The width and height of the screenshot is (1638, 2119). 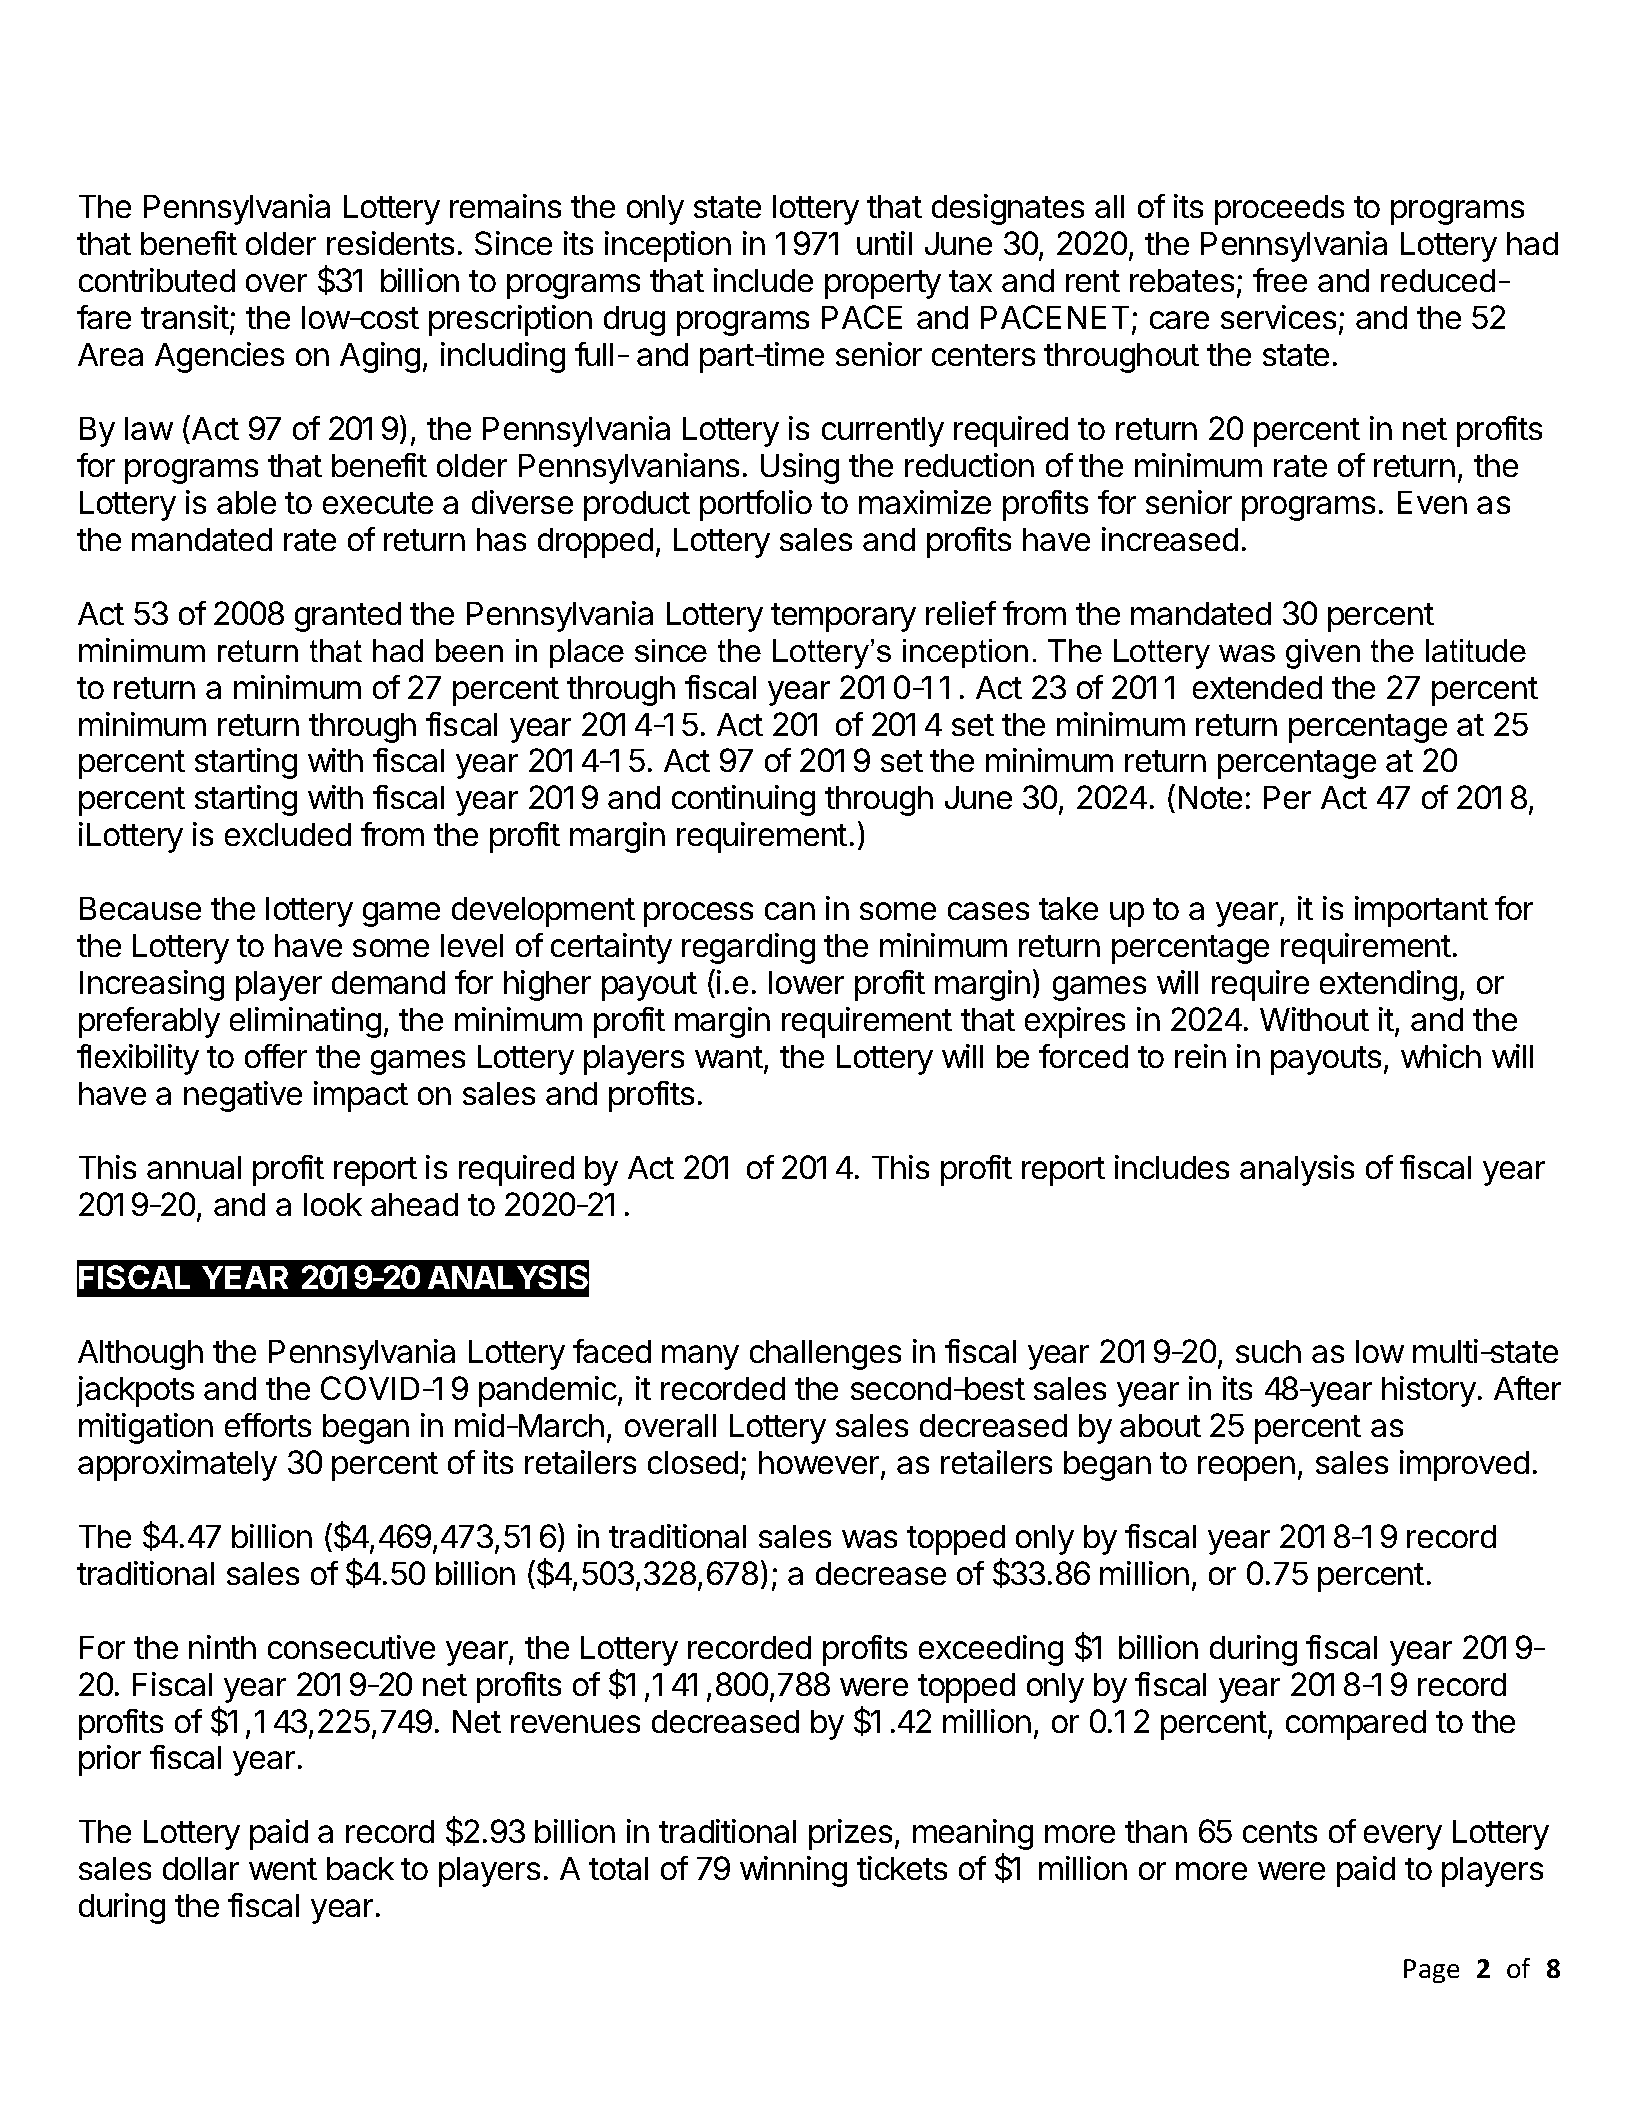 What do you see at coordinates (793, 1871) in the screenshot?
I see `winning` at bounding box center [793, 1871].
